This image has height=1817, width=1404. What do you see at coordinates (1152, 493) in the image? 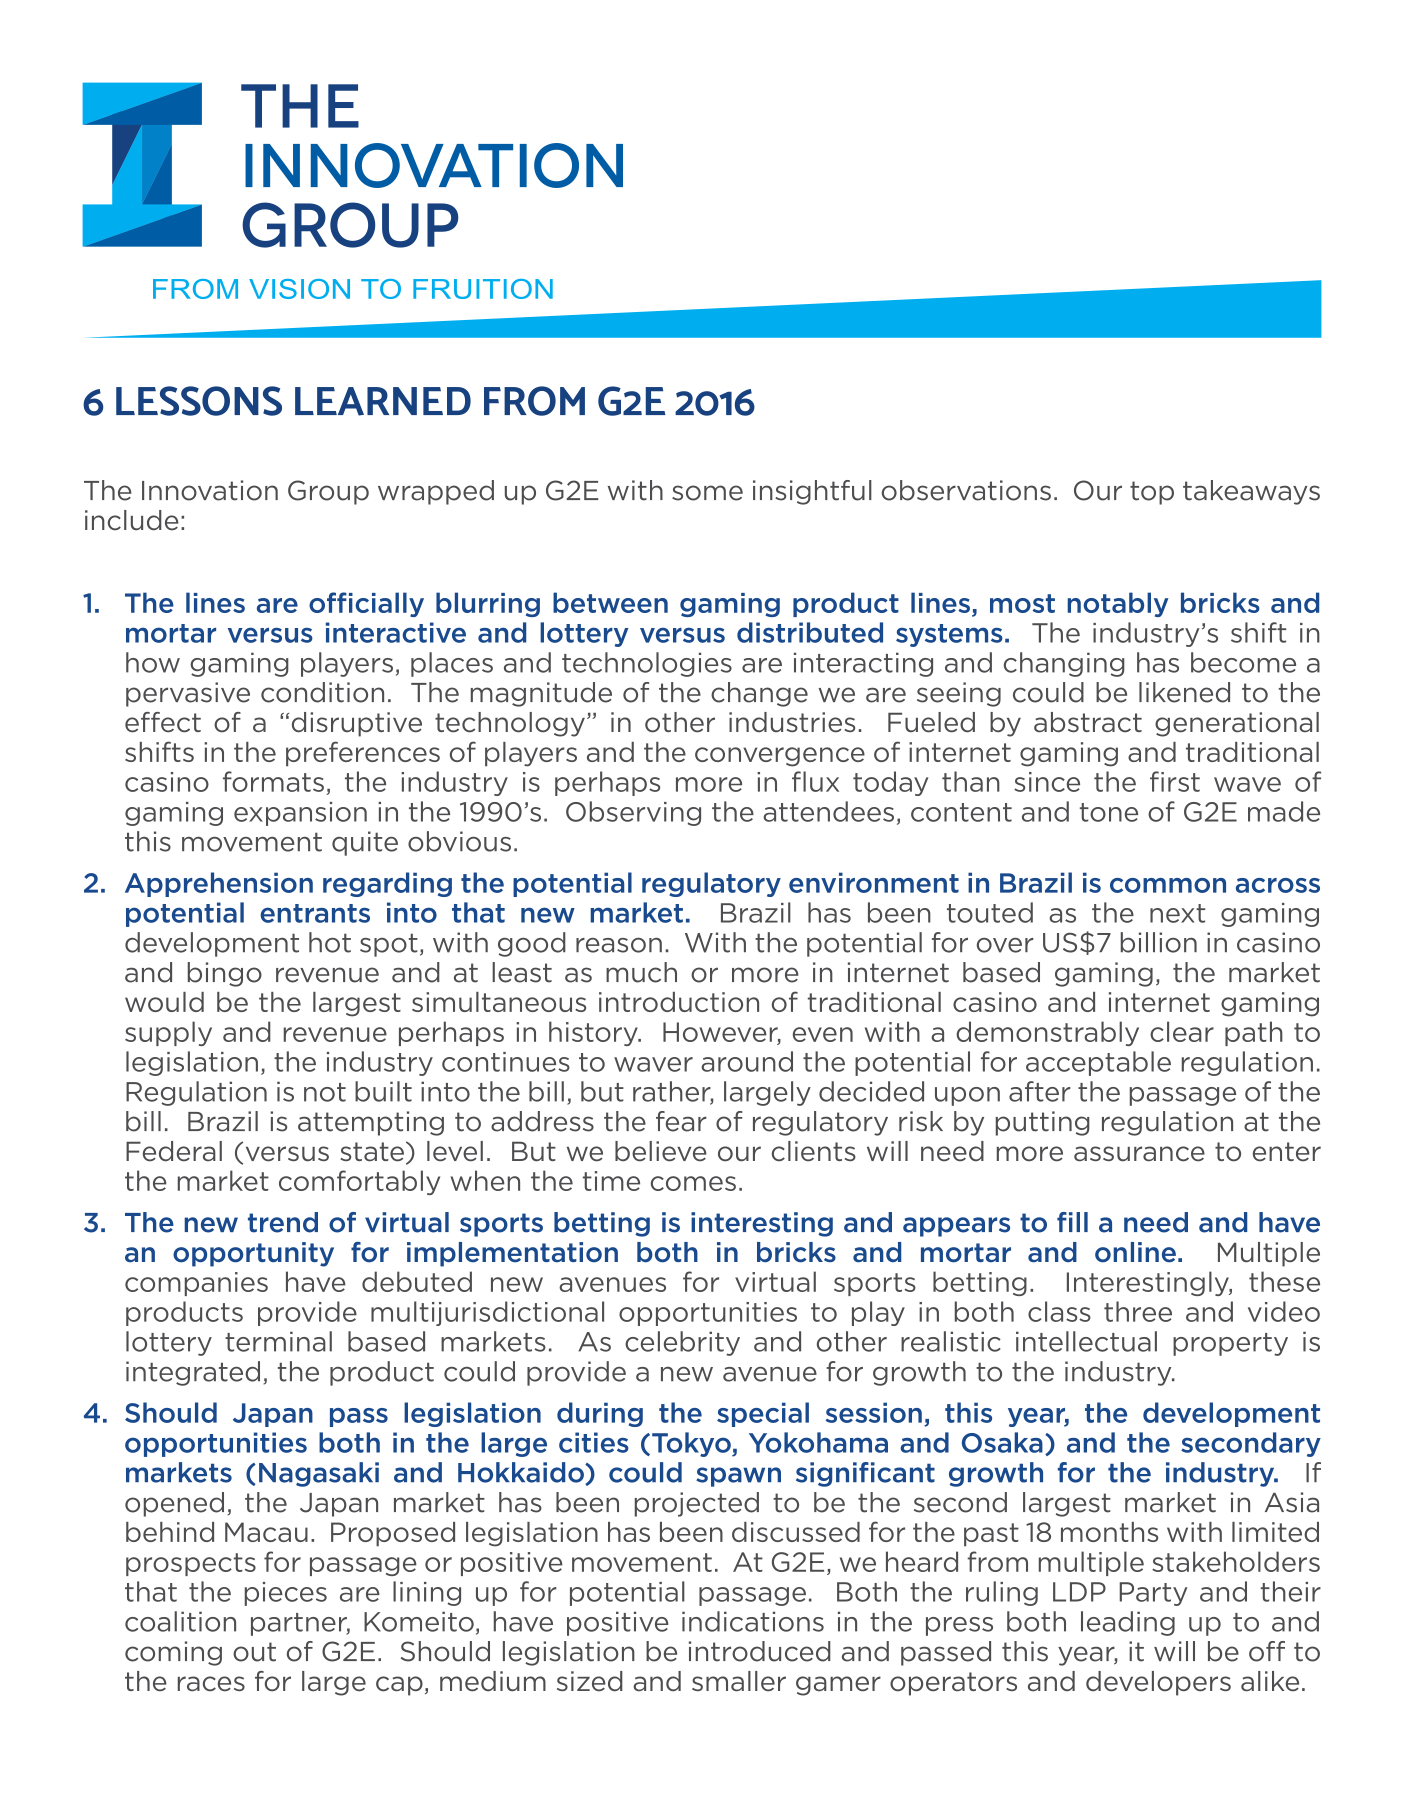
I see `top` at bounding box center [1152, 493].
